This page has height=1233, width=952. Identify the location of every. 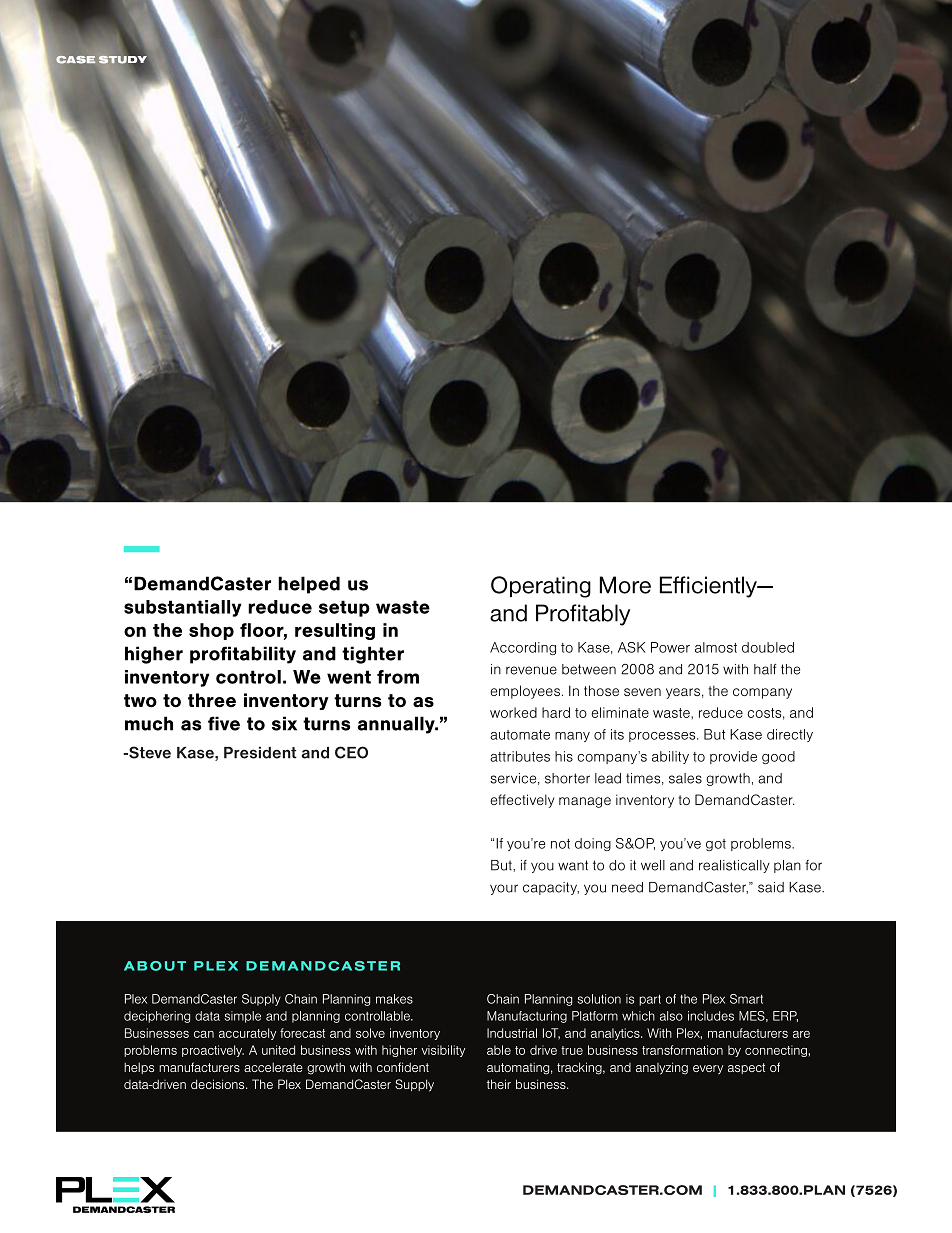
(708, 1070).
